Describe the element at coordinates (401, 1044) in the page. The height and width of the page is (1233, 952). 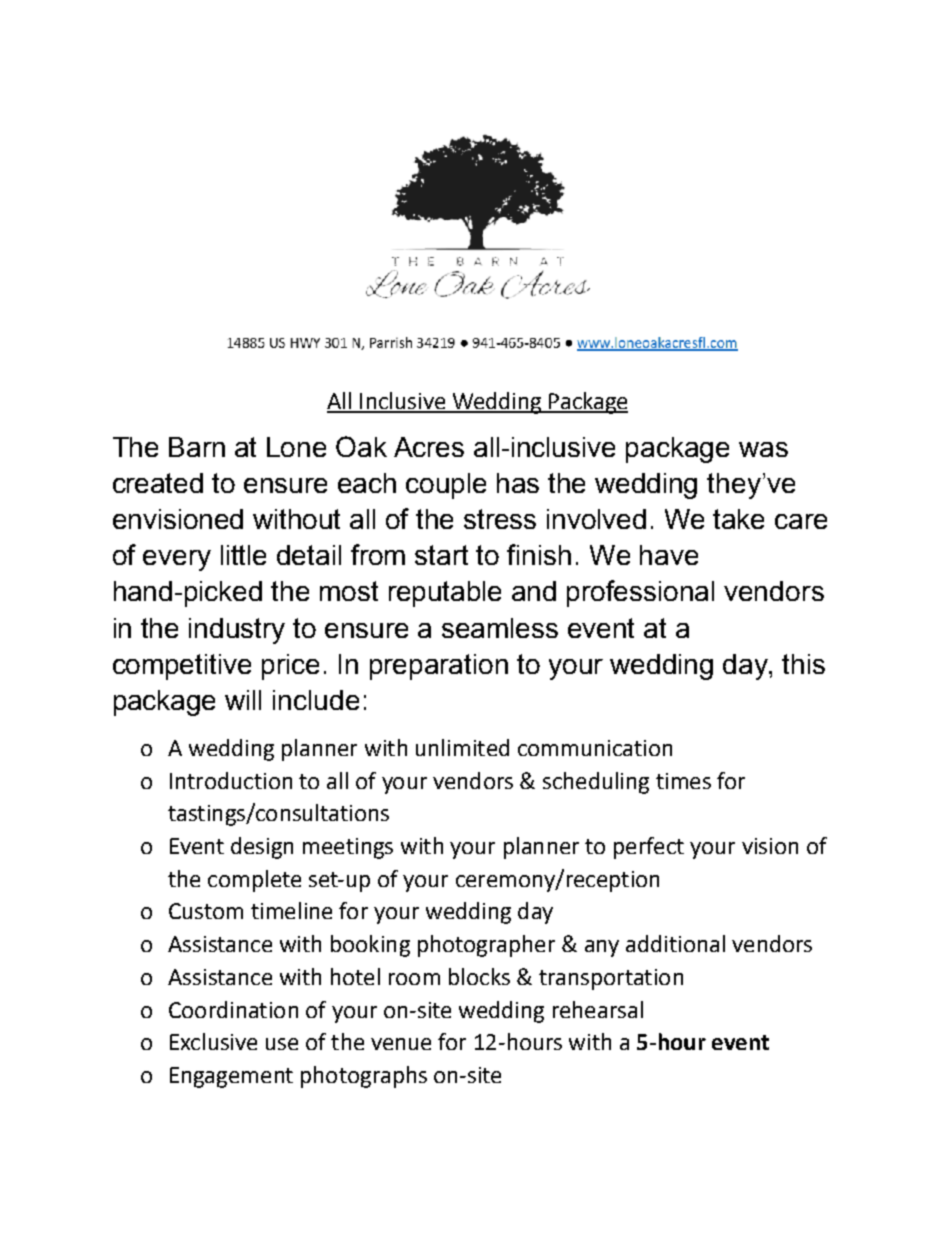
I see `venue` at that location.
